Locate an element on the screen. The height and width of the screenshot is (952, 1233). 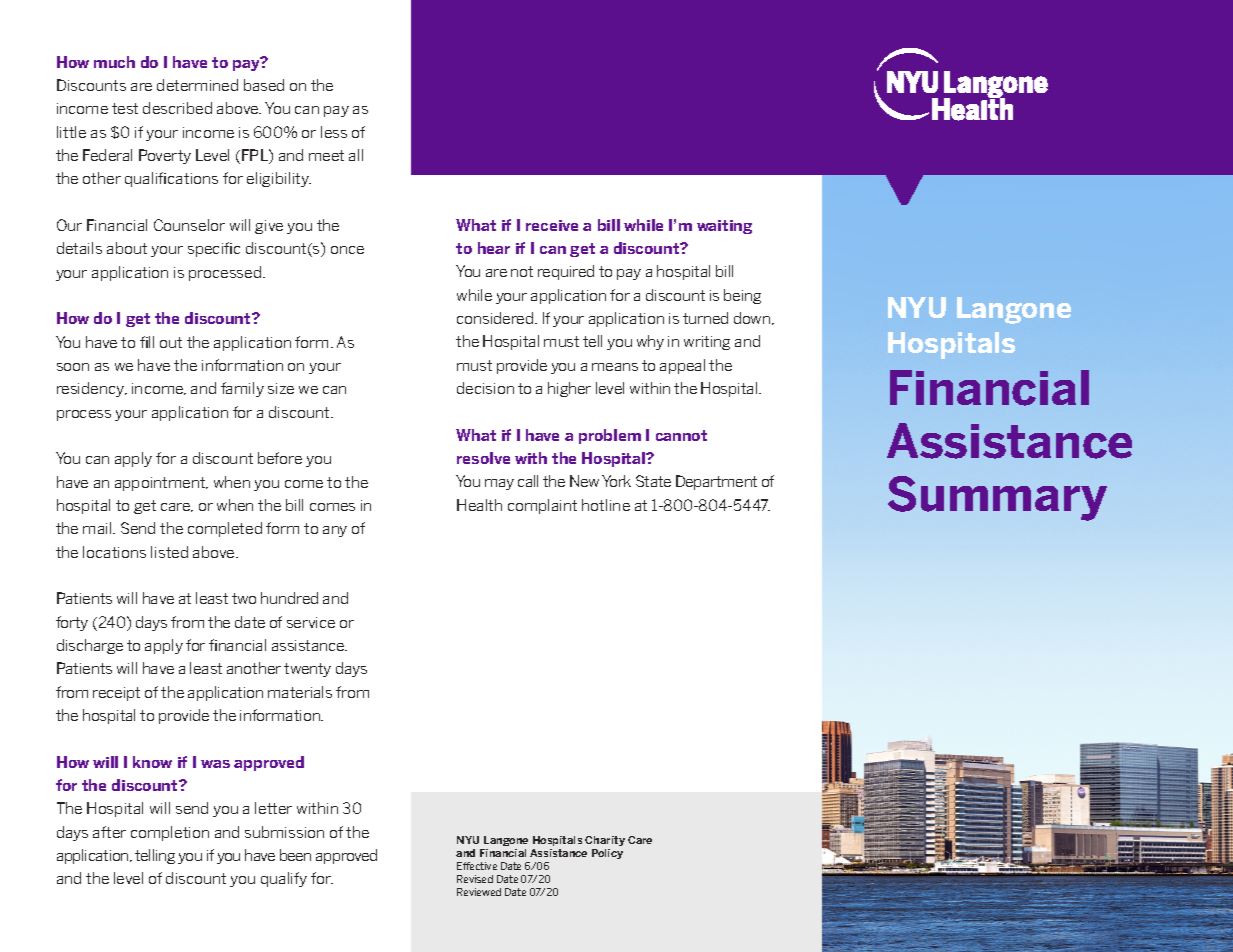
hear is located at coordinates (494, 248).
